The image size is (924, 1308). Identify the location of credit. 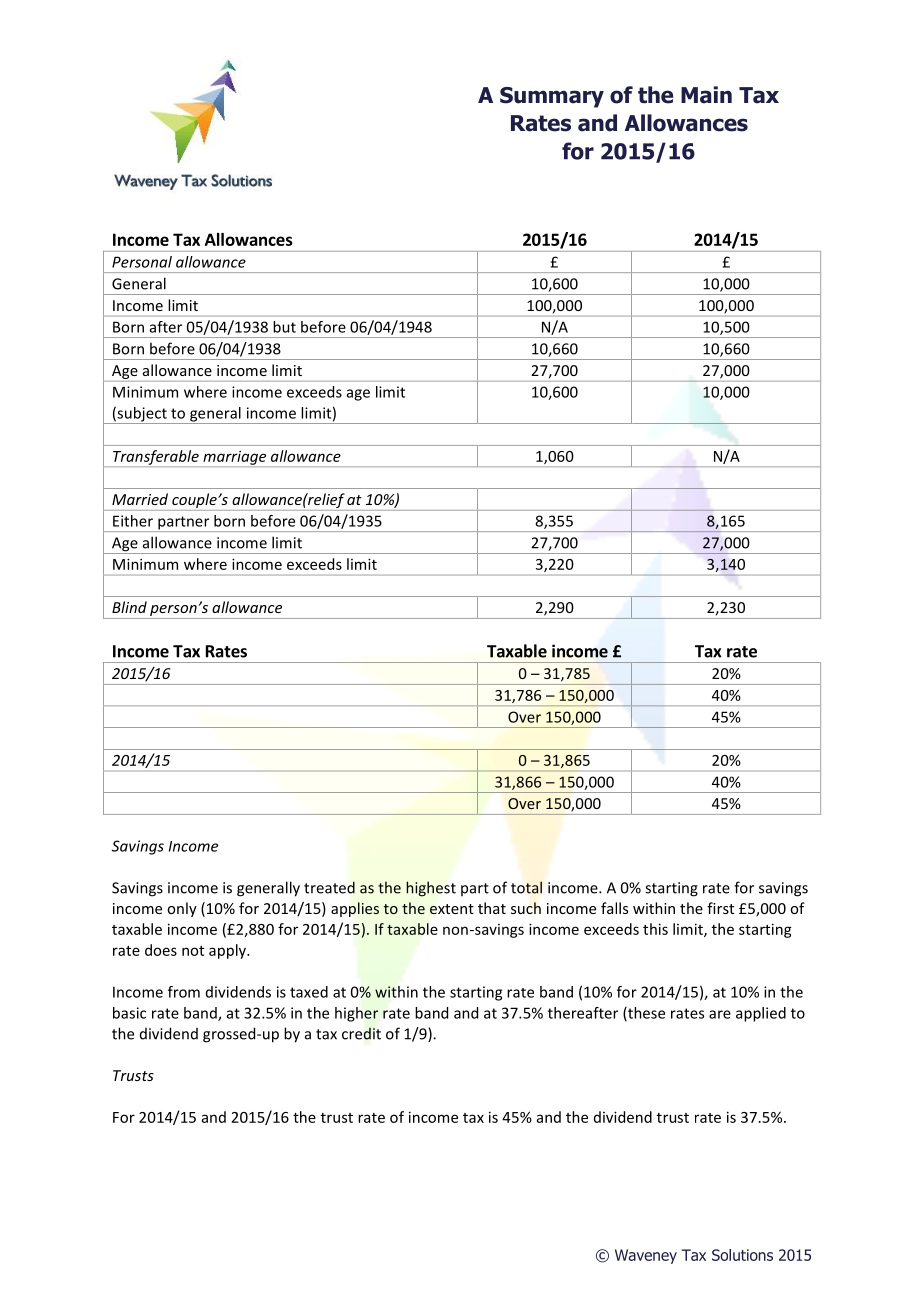
(361, 1033).
